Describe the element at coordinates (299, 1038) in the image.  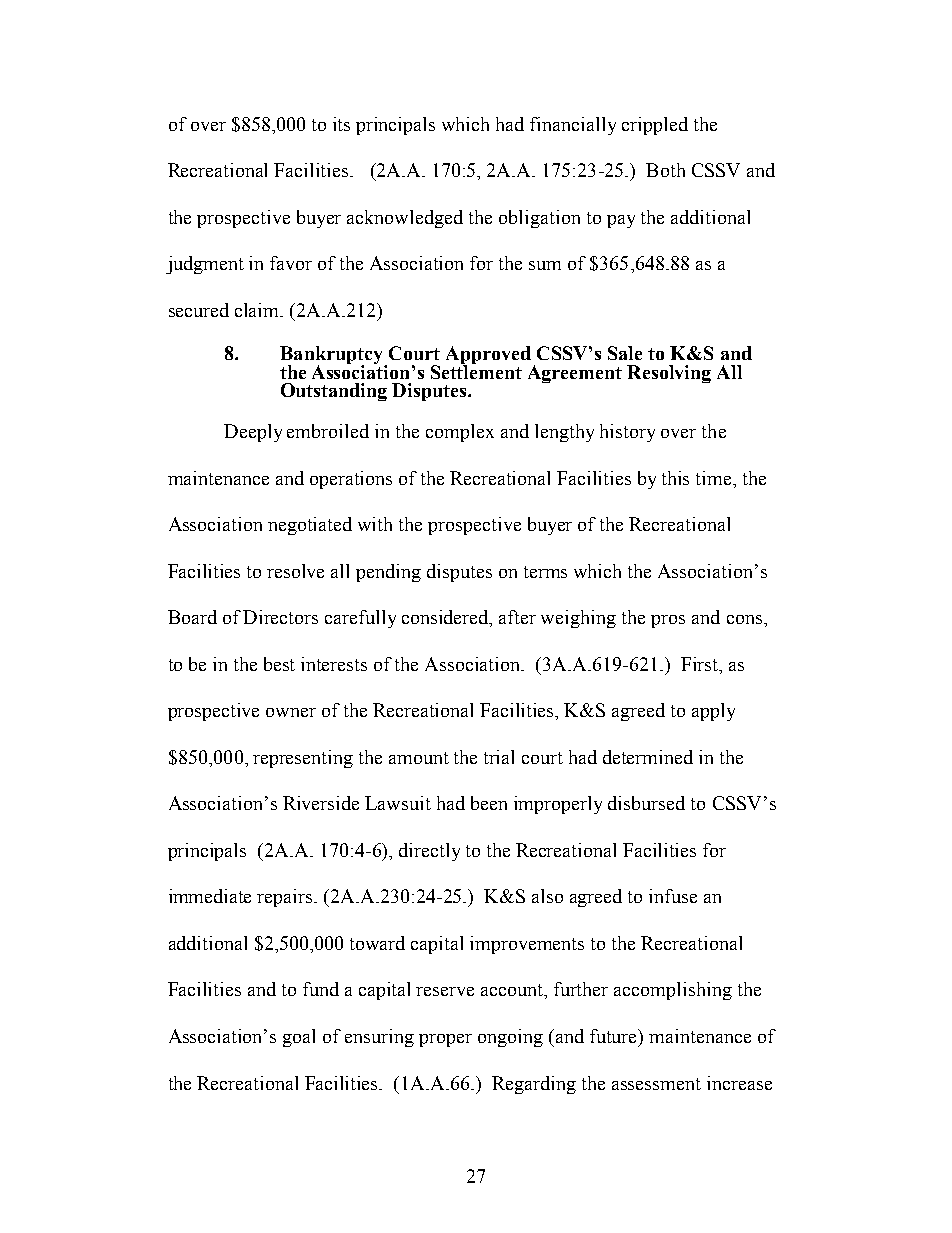
I see `goal` at that location.
